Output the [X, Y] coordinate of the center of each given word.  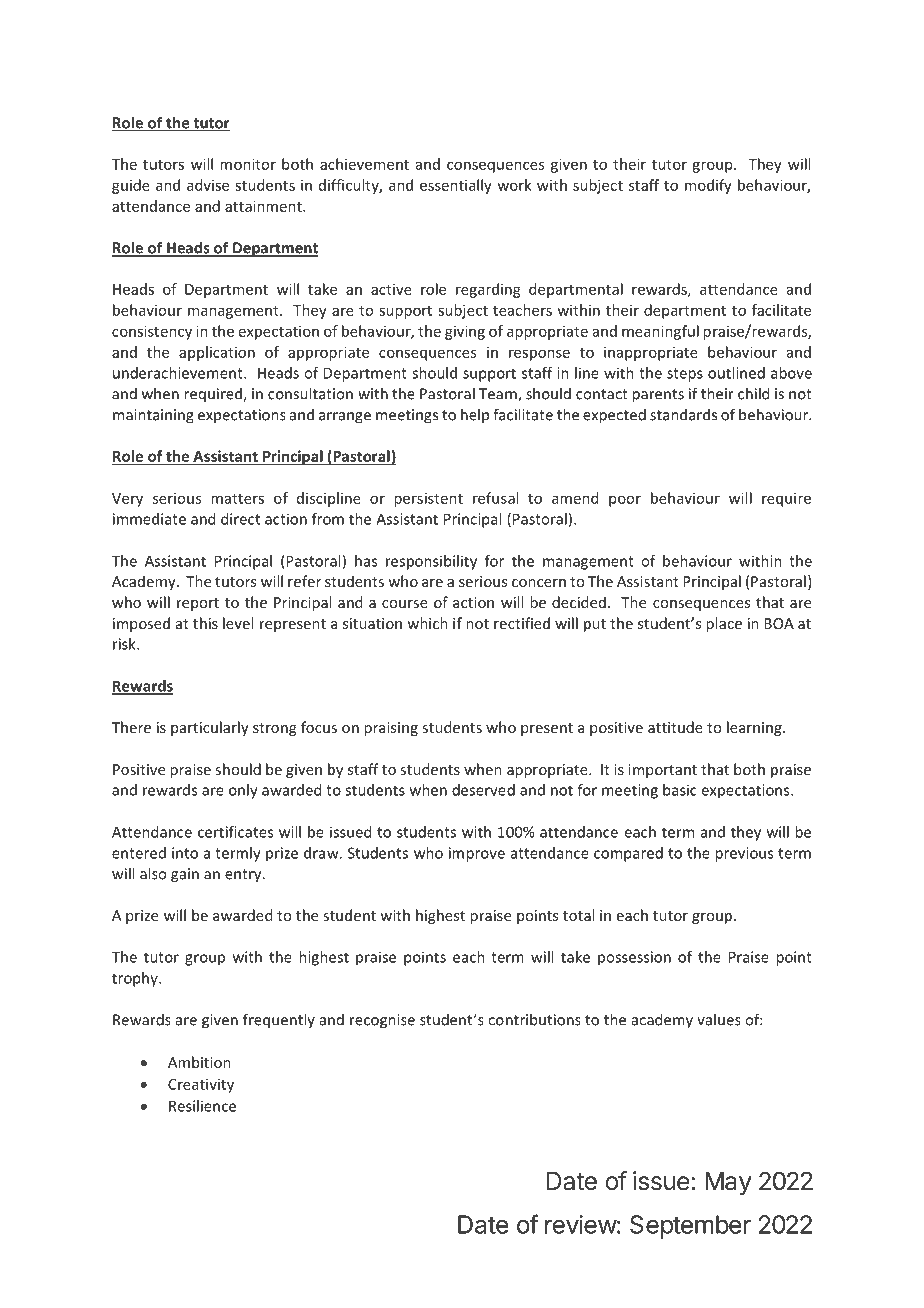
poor [625, 501]
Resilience [202, 1106]
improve [477, 854]
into [185, 853]
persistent [428, 499]
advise [208, 185]
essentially [456, 186]
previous [744, 854]
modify [708, 186]
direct [240, 519]
